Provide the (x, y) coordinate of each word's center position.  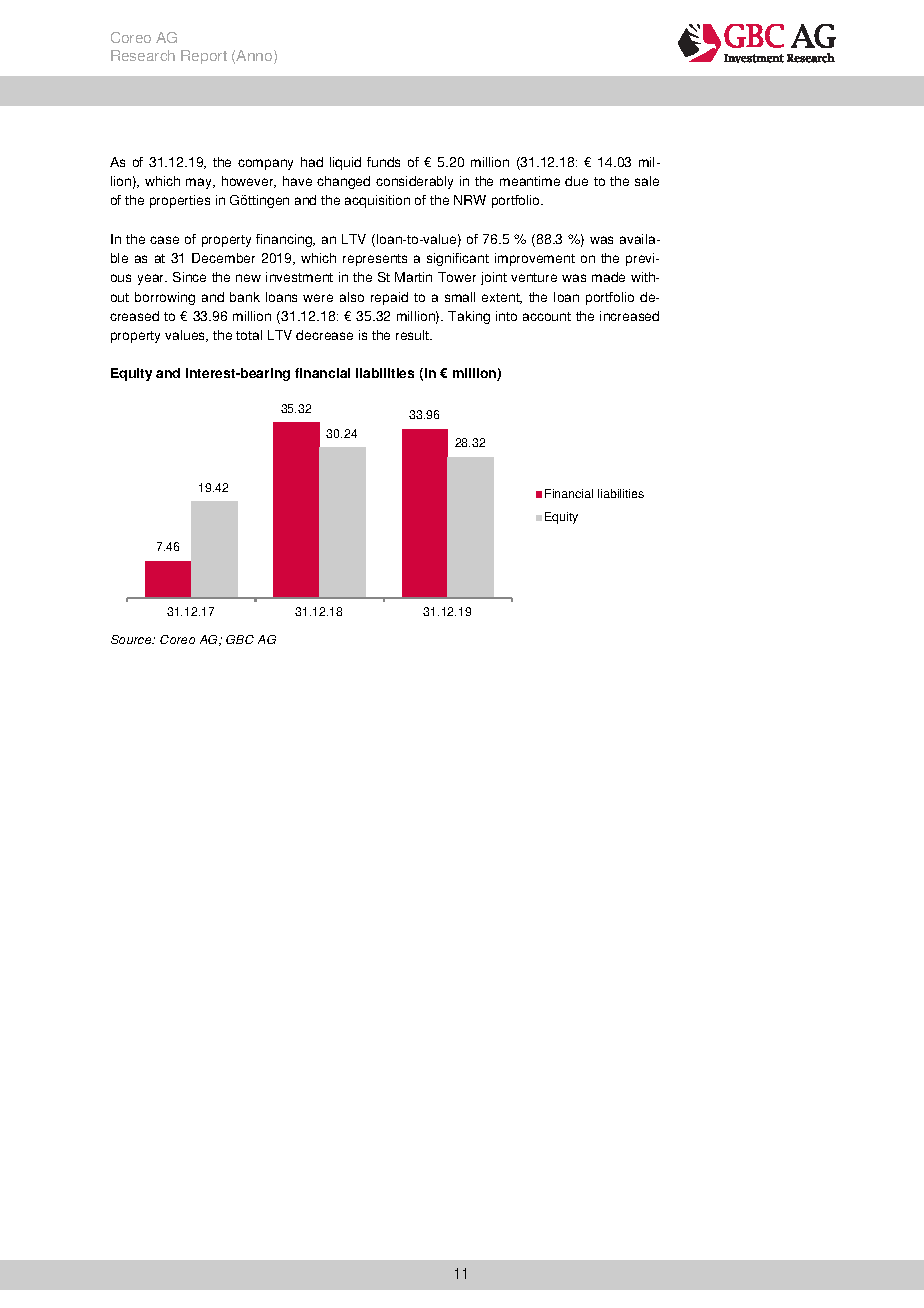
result (414, 335)
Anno (255, 57)
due (576, 181)
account (547, 316)
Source (132, 639)
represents (375, 260)
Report (204, 57)
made (608, 277)
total (249, 335)
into (506, 316)
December (223, 258)
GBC (240, 639)
